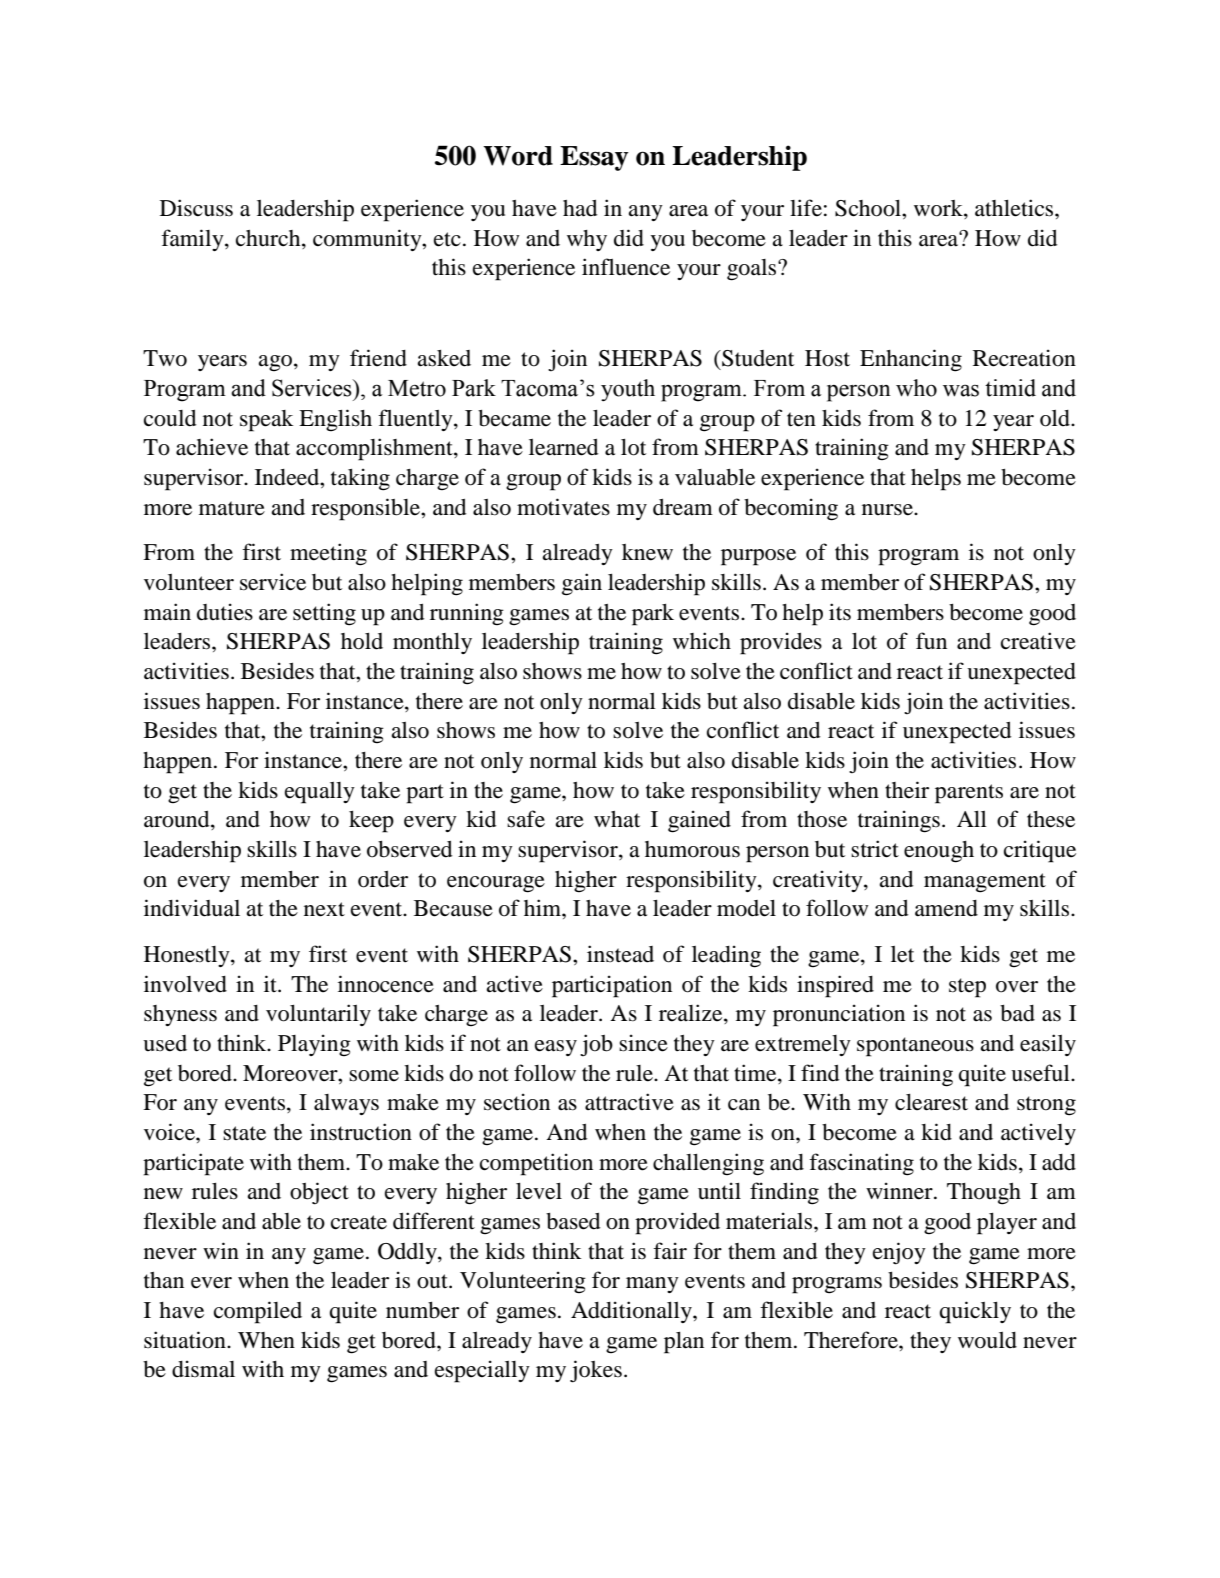  I want to click on what, so click(617, 819).
